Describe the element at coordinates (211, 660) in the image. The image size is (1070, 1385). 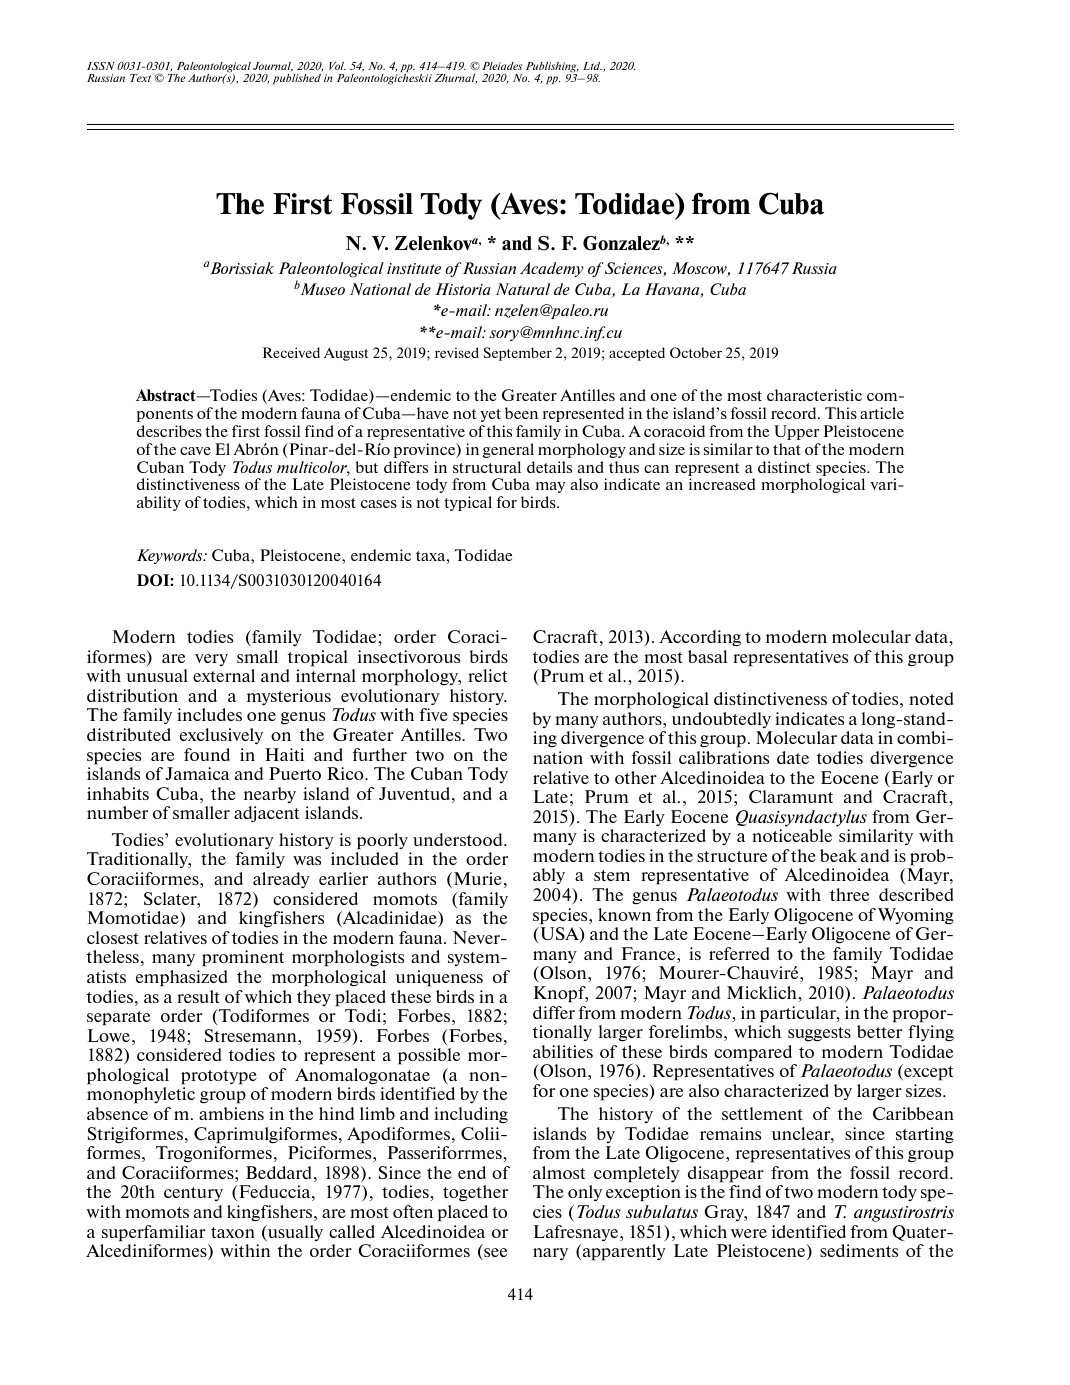
I see `very` at that location.
